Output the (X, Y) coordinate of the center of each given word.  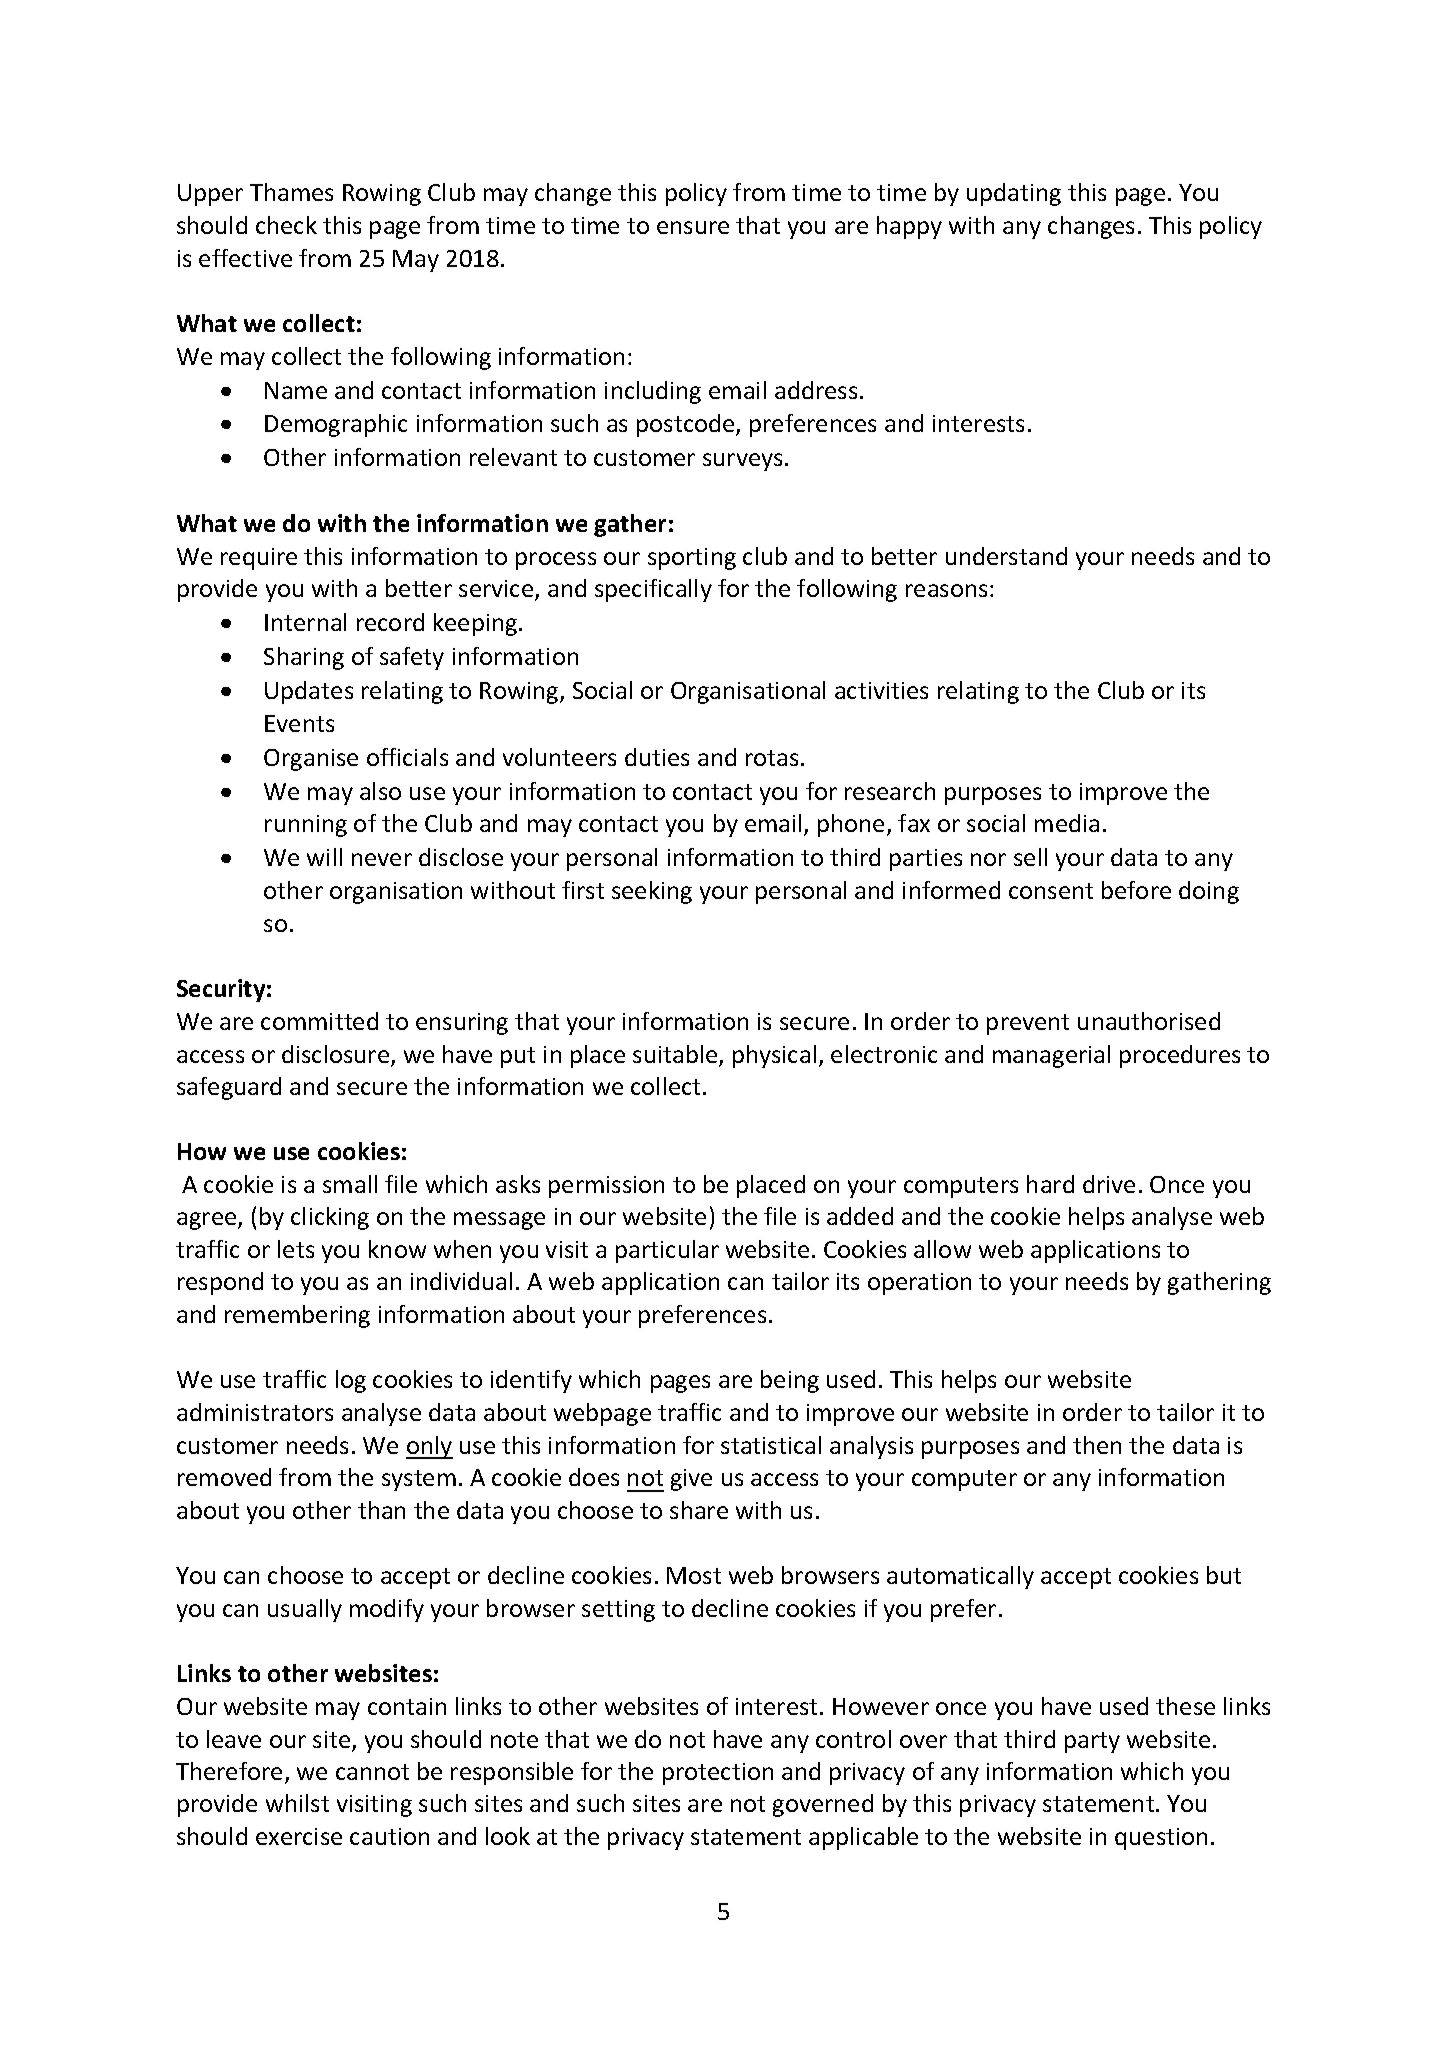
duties (657, 757)
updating (1014, 194)
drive (1109, 1184)
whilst (297, 1803)
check (286, 225)
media (1067, 823)
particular (667, 1251)
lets (296, 1249)
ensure (693, 227)
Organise (311, 760)
